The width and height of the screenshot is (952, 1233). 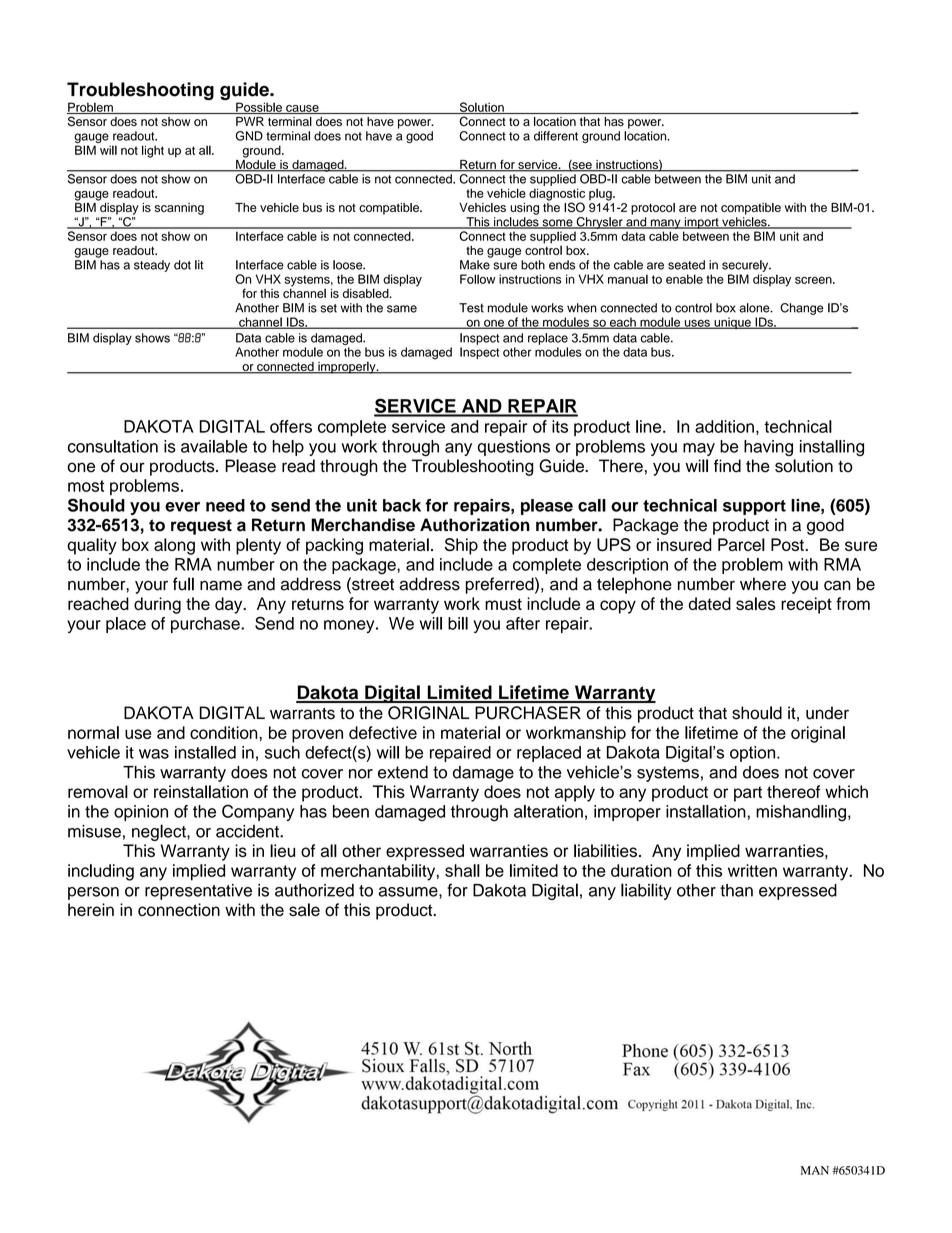 I want to click on addition, so click(x=724, y=426).
